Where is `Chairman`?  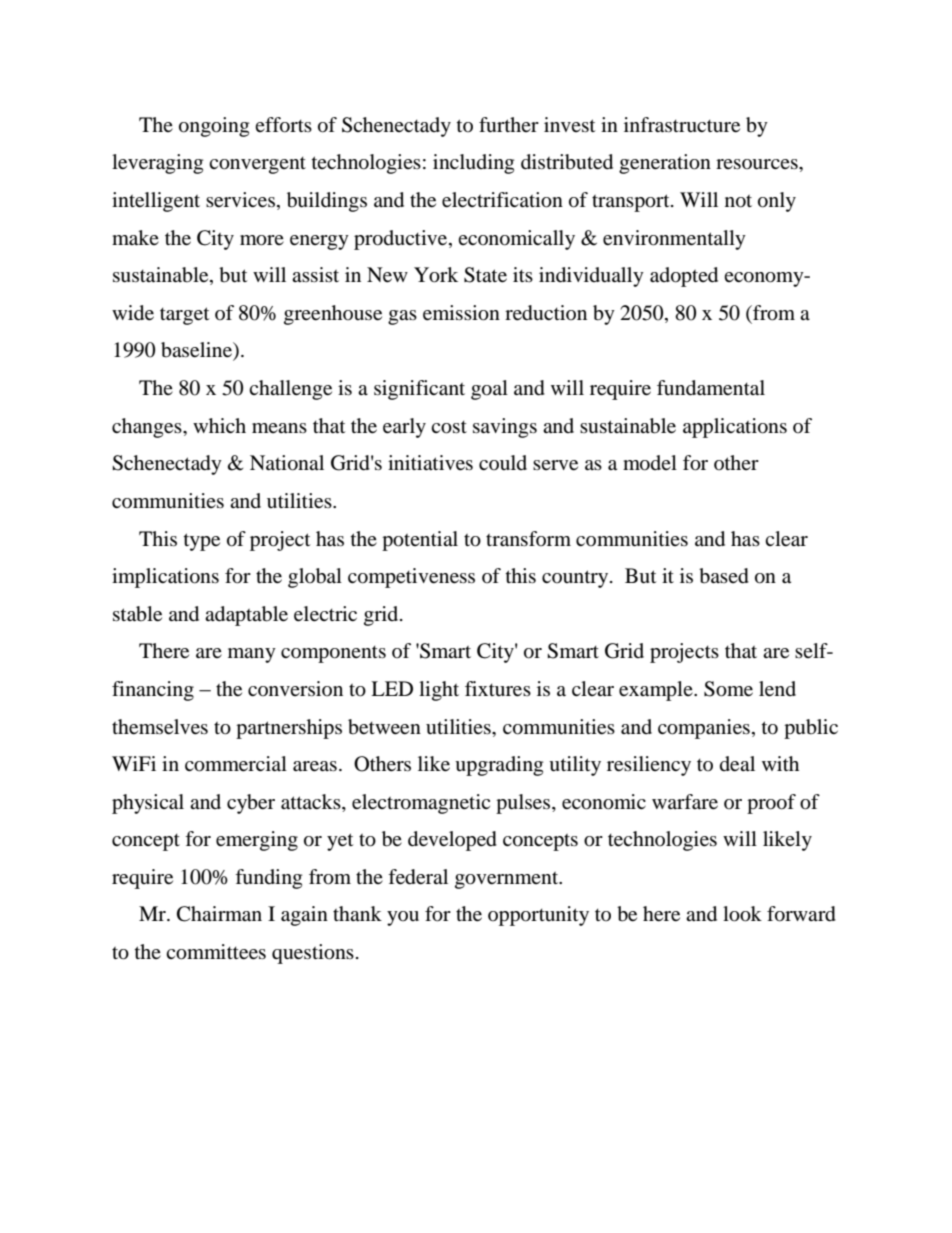
Chairman is located at coordinates (219, 914).
